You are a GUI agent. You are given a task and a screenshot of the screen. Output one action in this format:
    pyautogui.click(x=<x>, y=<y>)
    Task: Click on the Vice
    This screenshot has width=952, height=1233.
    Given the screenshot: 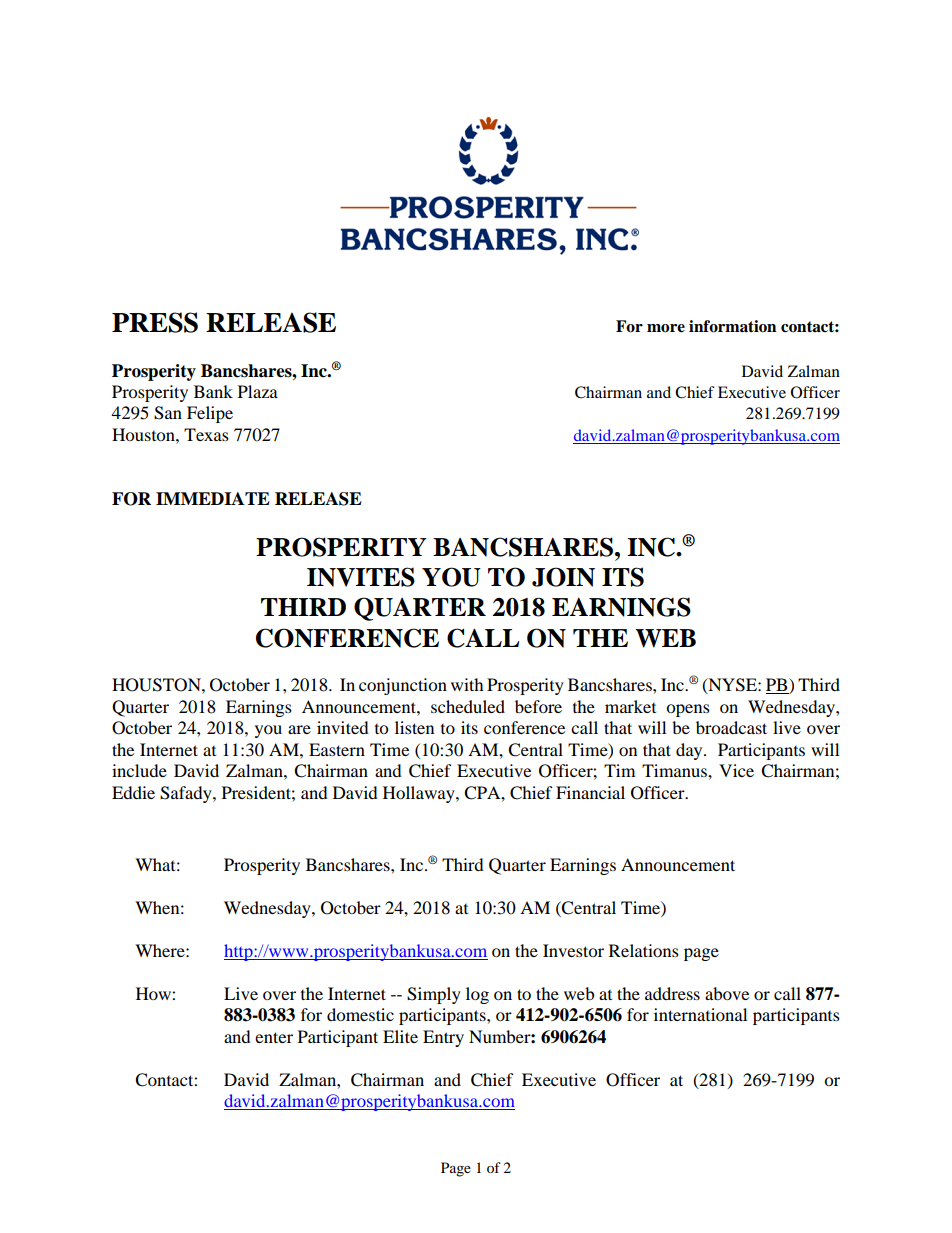 What is the action you would take?
    pyautogui.click(x=736, y=770)
